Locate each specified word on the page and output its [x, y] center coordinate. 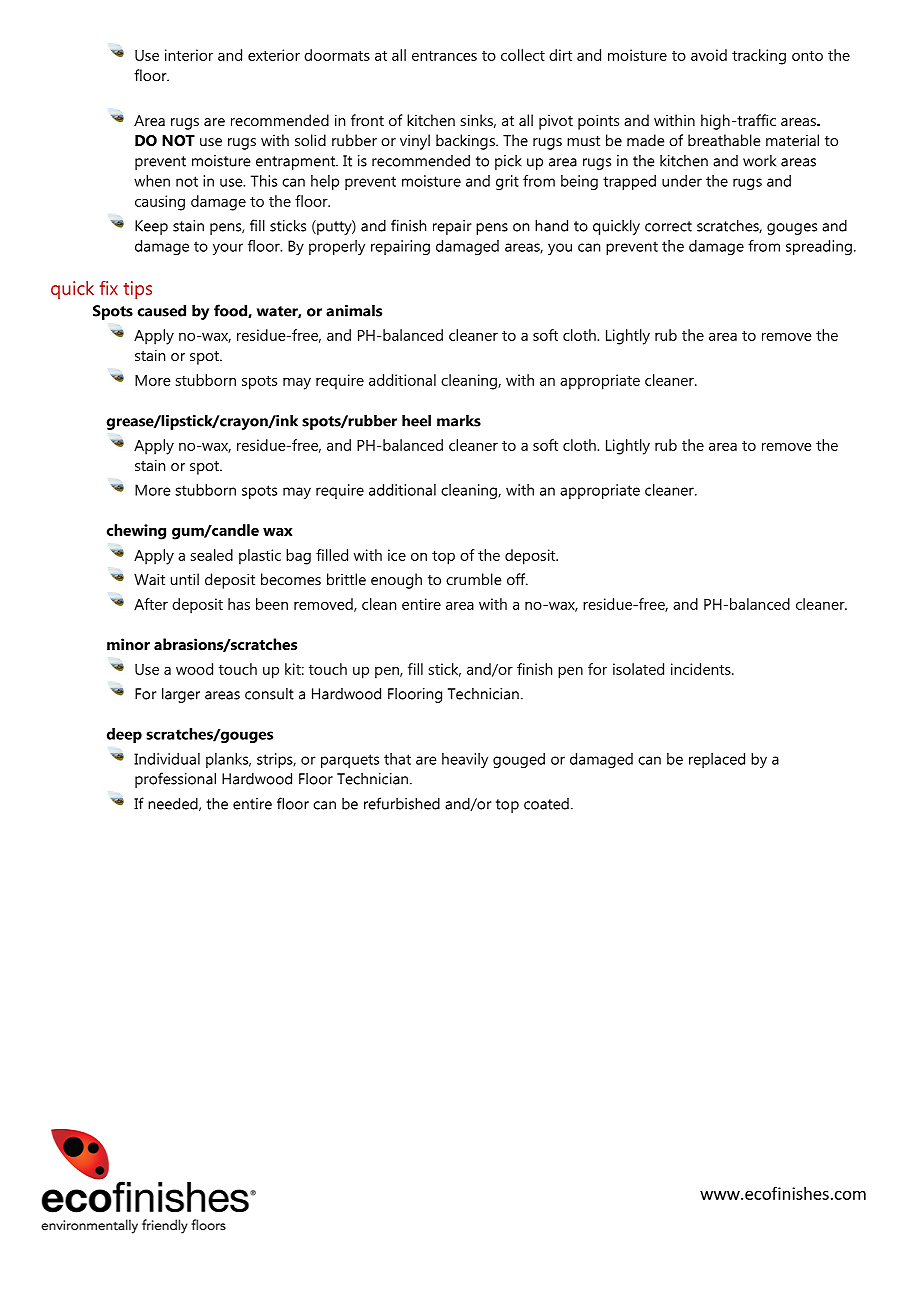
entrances [444, 56]
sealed [212, 555]
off [517, 579]
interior [189, 55]
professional [175, 780]
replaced [717, 760]
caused [162, 310]
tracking [759, 57]
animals [354, 310]
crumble [473, 579]
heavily [465, 760]
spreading [819, 247]
